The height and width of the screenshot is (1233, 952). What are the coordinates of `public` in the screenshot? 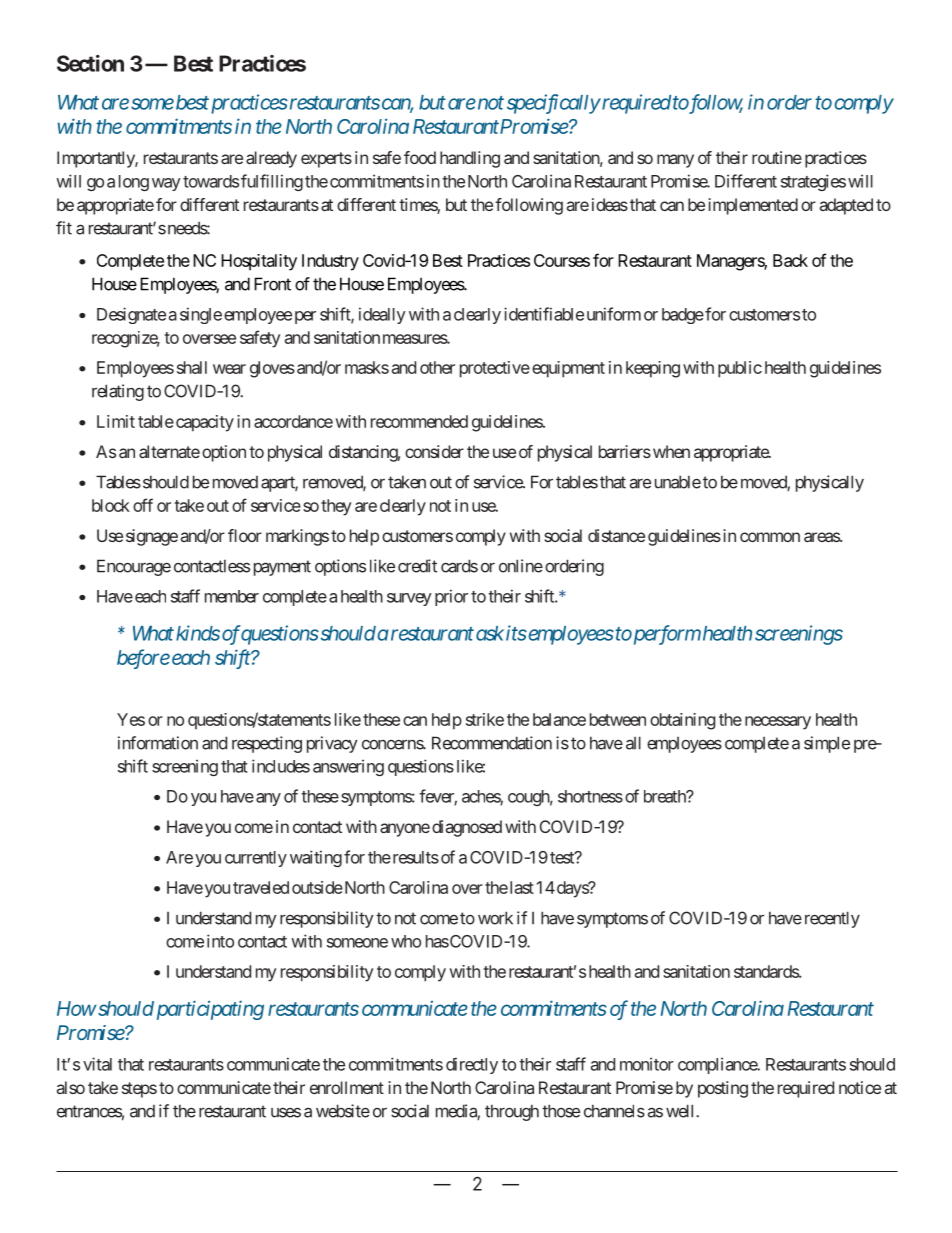 It's located at (740, 369).
